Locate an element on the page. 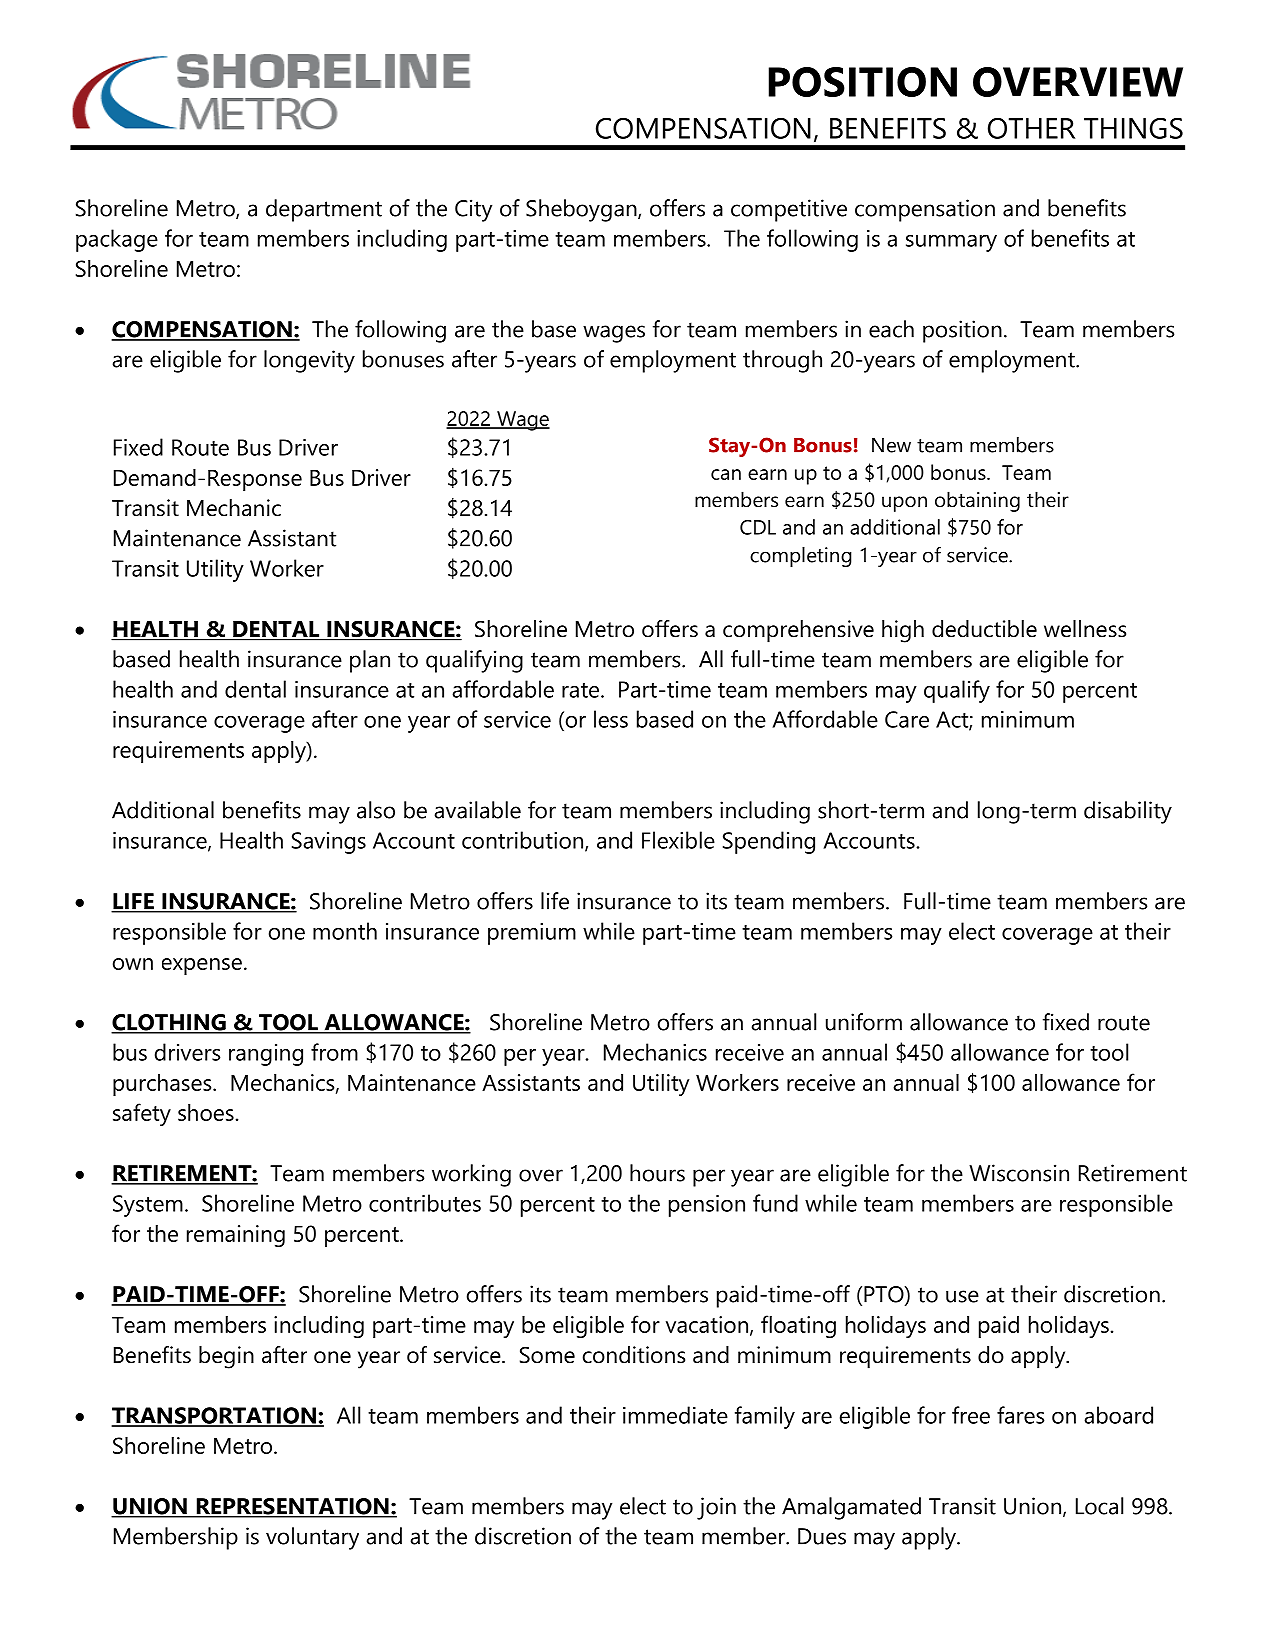 This page has width=1265, height=1637. disability is located at coordinates (1128, 812).
